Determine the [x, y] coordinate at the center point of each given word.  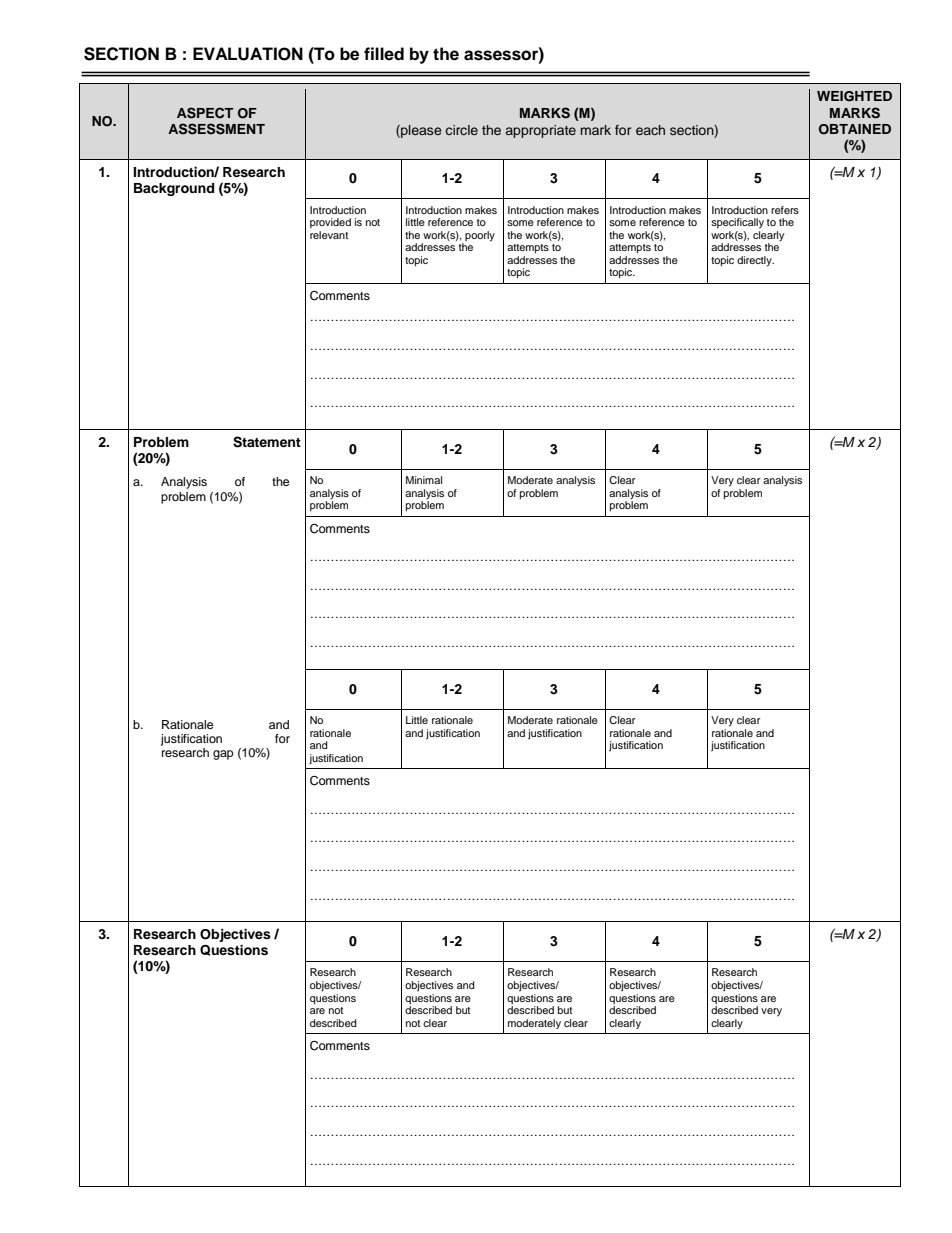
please [420, 131]
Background [174, 189]
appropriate [541, 131]
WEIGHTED [854, 96]
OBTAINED [855, 129]
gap [223, 755]
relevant [329, 235]
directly [755, 261]
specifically [737, 223]
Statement [267, 442]
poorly [479, 237]
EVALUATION [248, 54]
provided [330, 223]
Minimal [424, 480]
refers [785, 210]
